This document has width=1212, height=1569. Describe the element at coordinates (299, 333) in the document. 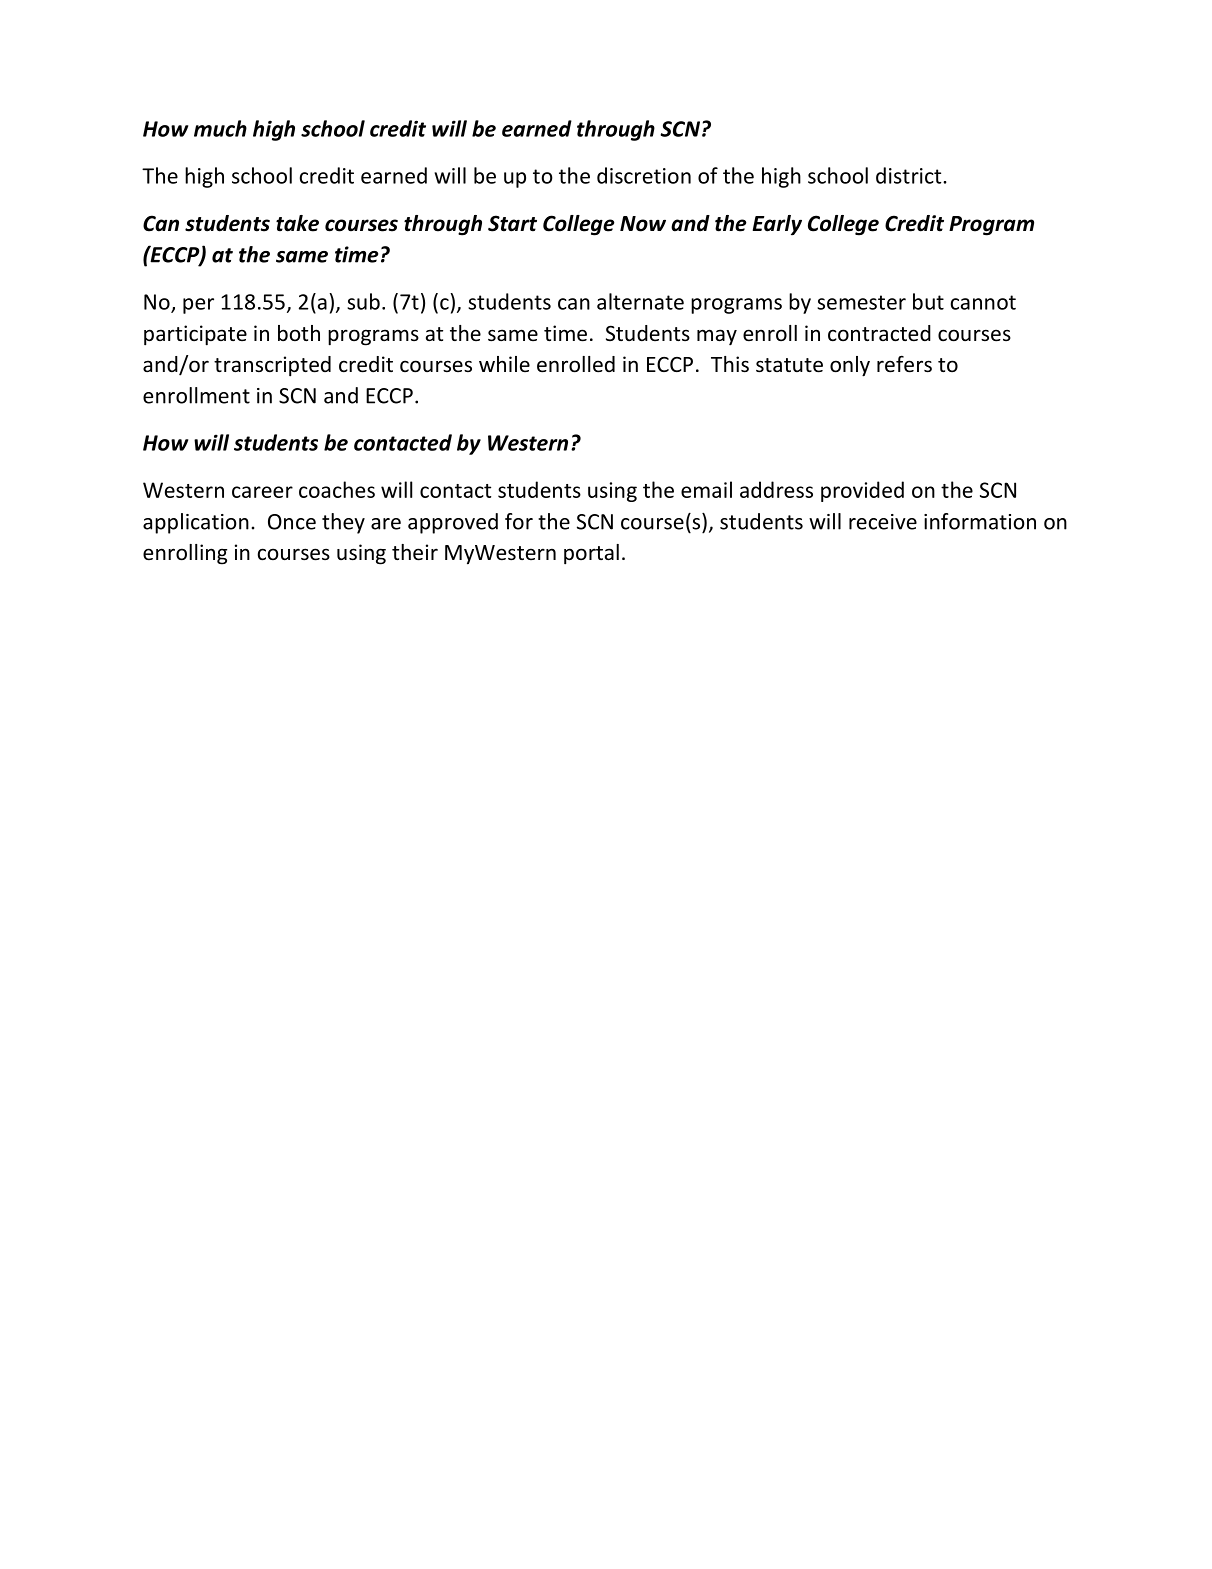

I see `both` at that location.
